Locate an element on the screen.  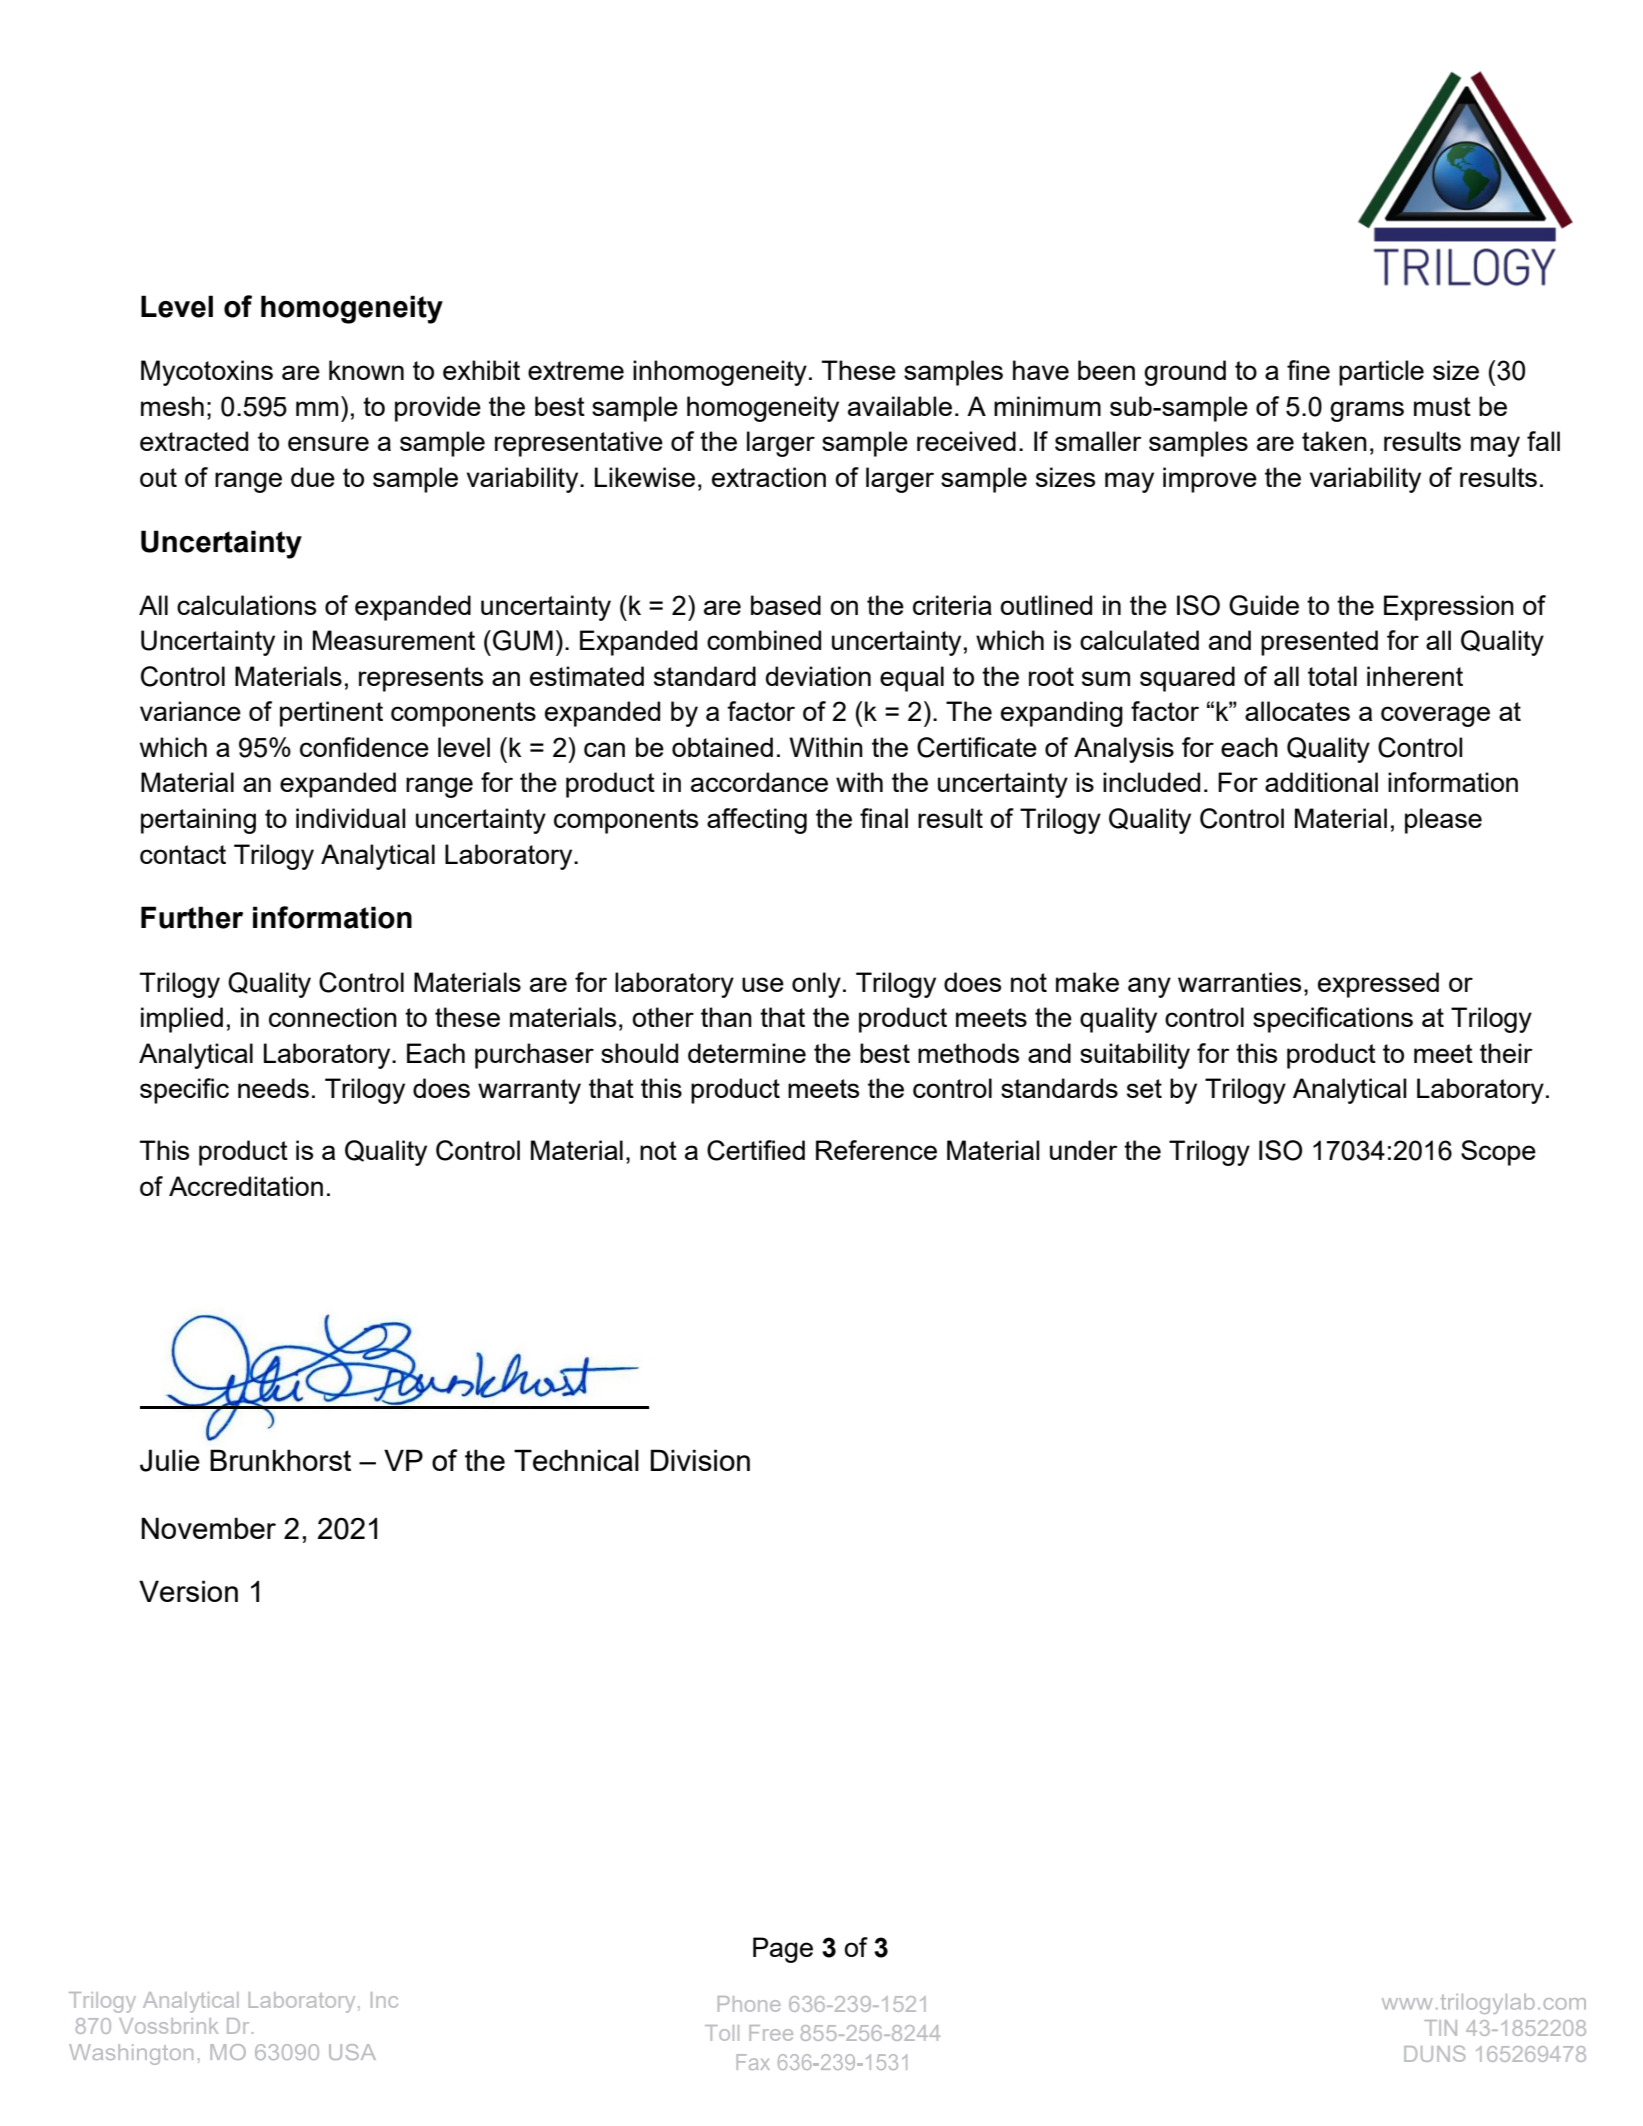
Division is located at coordinates (700, 1460).
